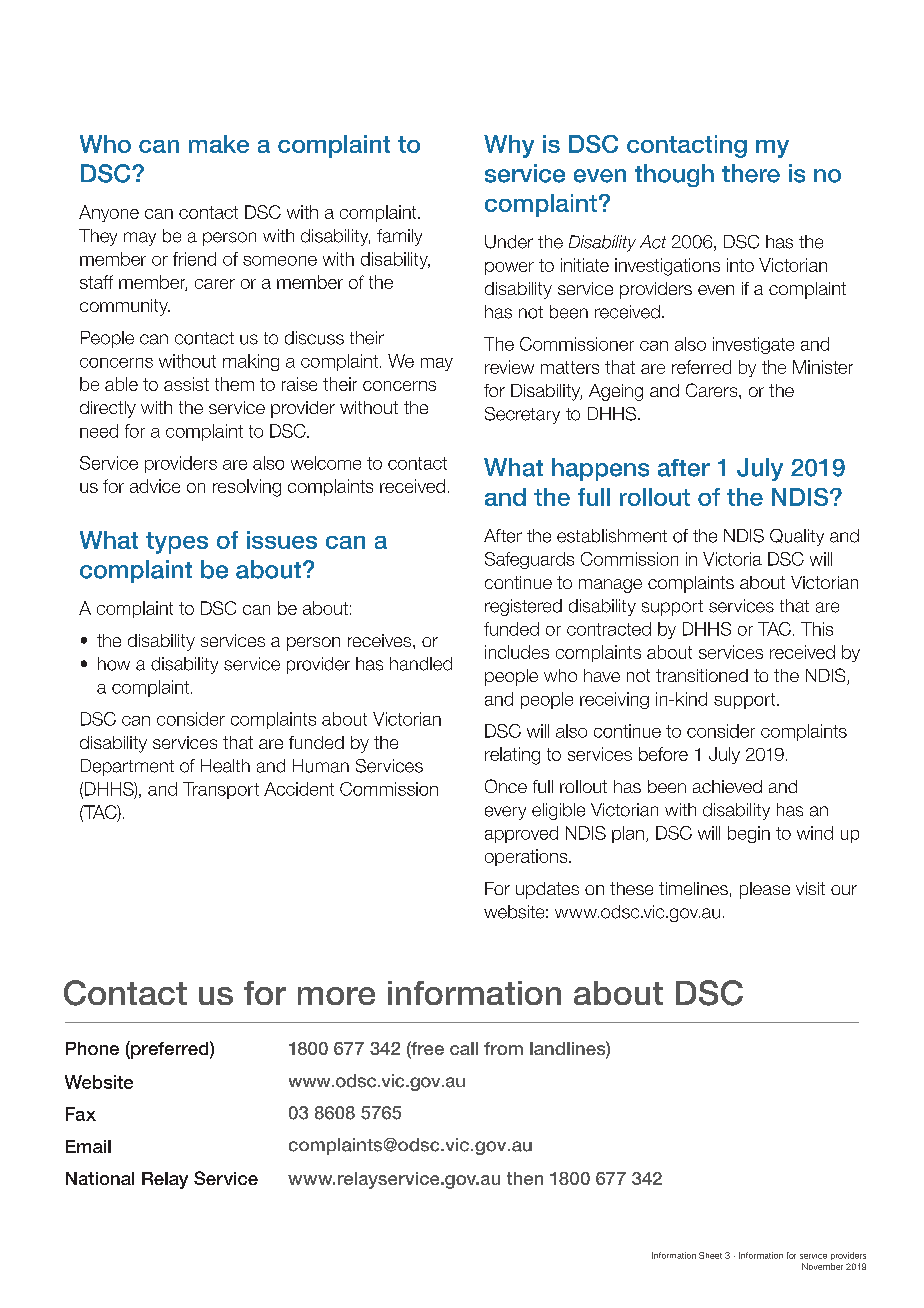 This screenshot has height=1308, width=924. Describe the element at coordinates (114, 664) in the screenshot. I see `how` at that location.
